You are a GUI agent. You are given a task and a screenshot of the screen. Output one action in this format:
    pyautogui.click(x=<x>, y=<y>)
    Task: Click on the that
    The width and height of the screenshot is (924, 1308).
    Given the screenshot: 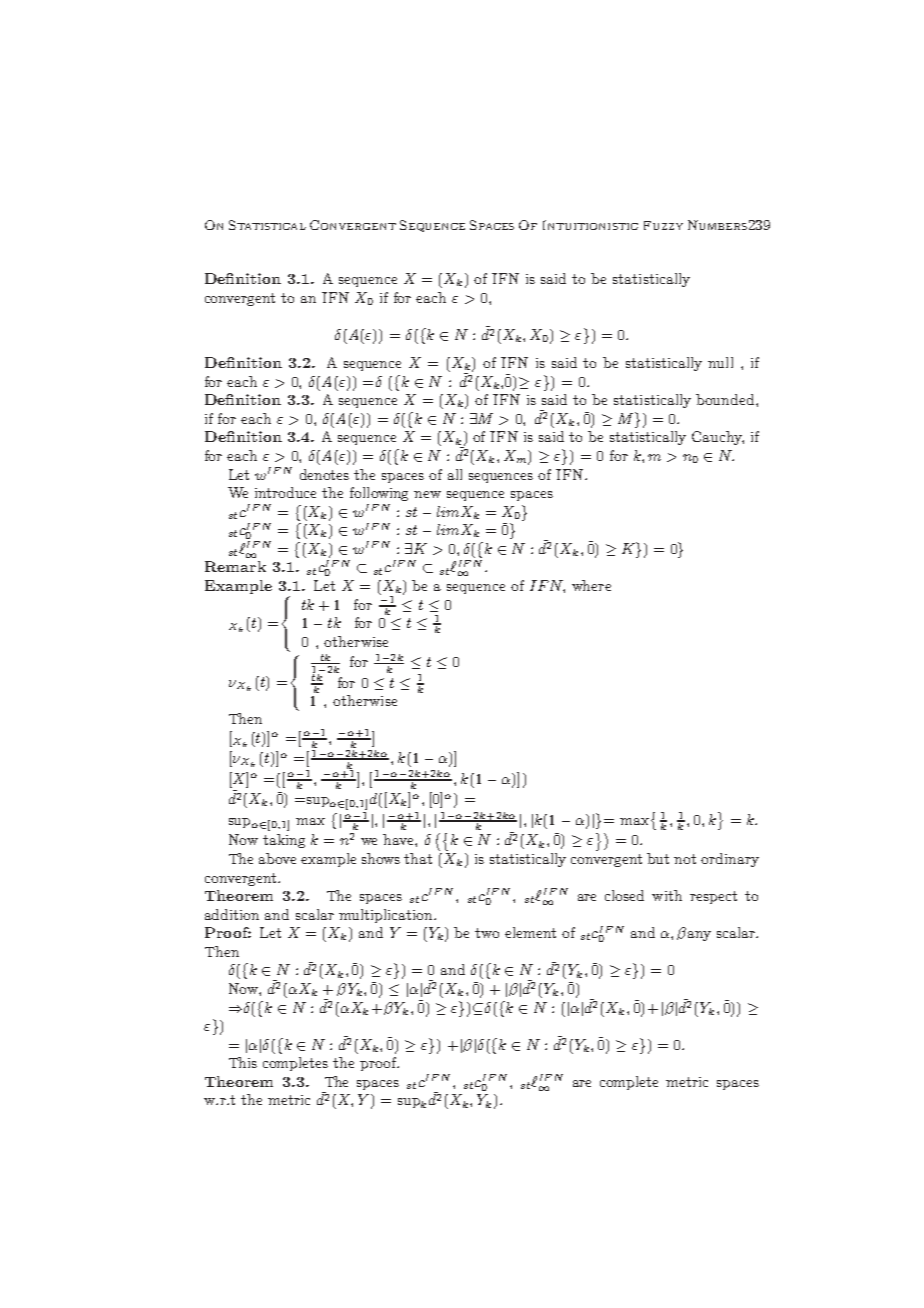 What is the action you would take?
    pyautogui.click(x=418, y=858)
